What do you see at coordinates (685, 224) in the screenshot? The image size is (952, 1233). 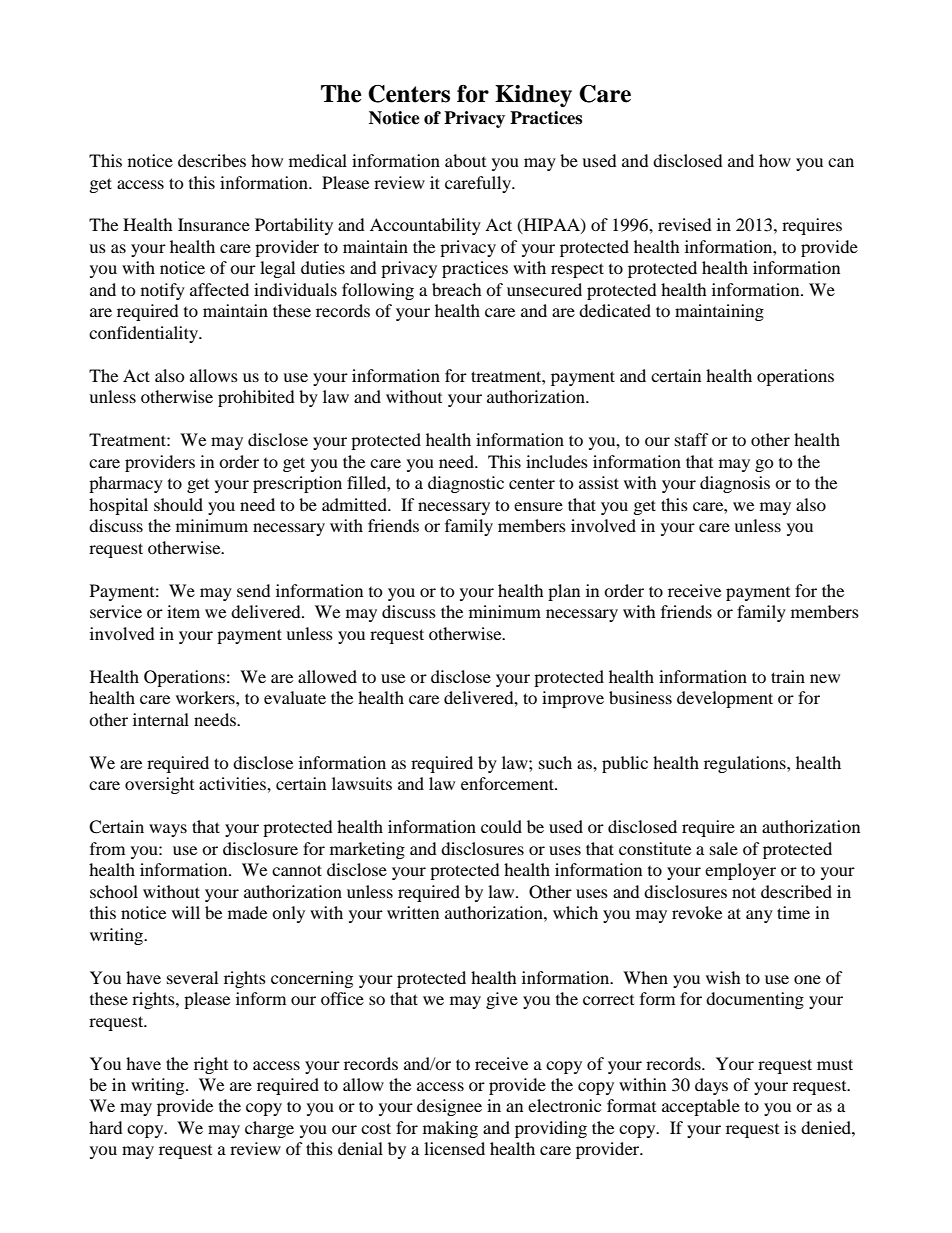 I see `revised` at bounding box center [685, 224].
